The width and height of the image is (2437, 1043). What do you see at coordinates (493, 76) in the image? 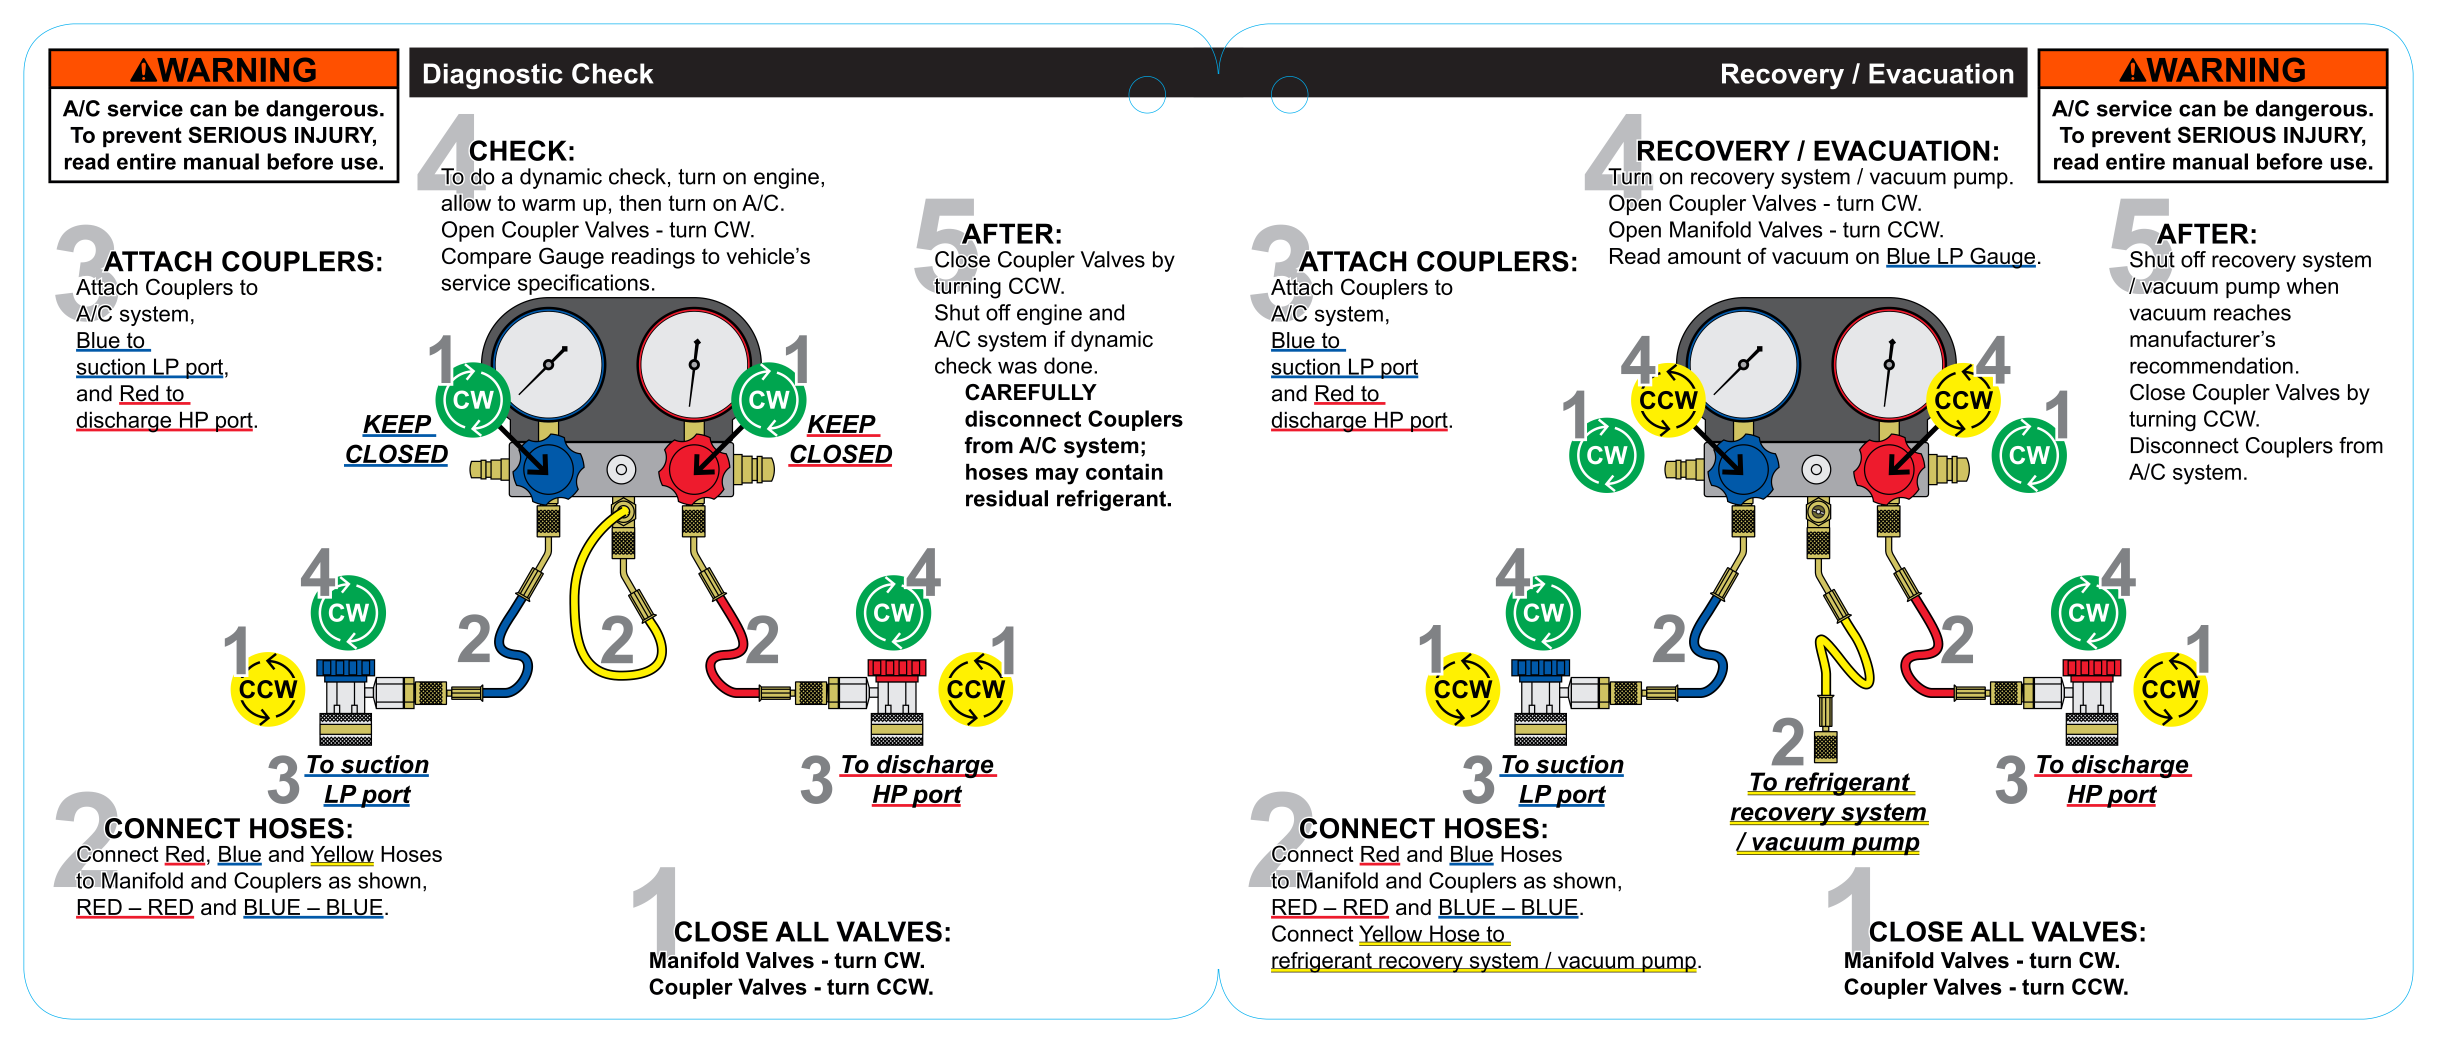
I see `Diagnostic` at bounding box center [493, 76].
